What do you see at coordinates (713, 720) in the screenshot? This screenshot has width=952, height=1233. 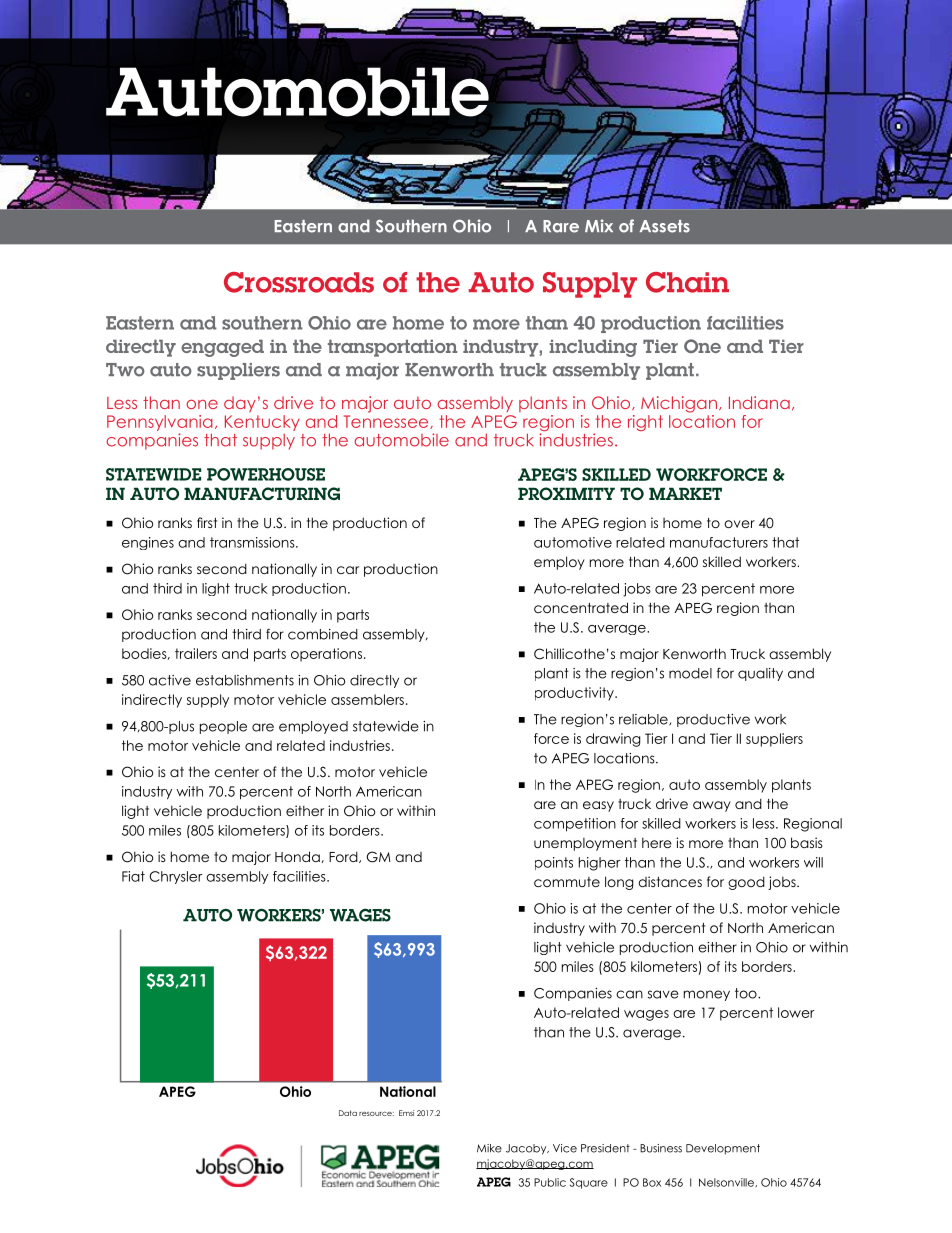 I see `productive` at bounding box center [713, 720].
